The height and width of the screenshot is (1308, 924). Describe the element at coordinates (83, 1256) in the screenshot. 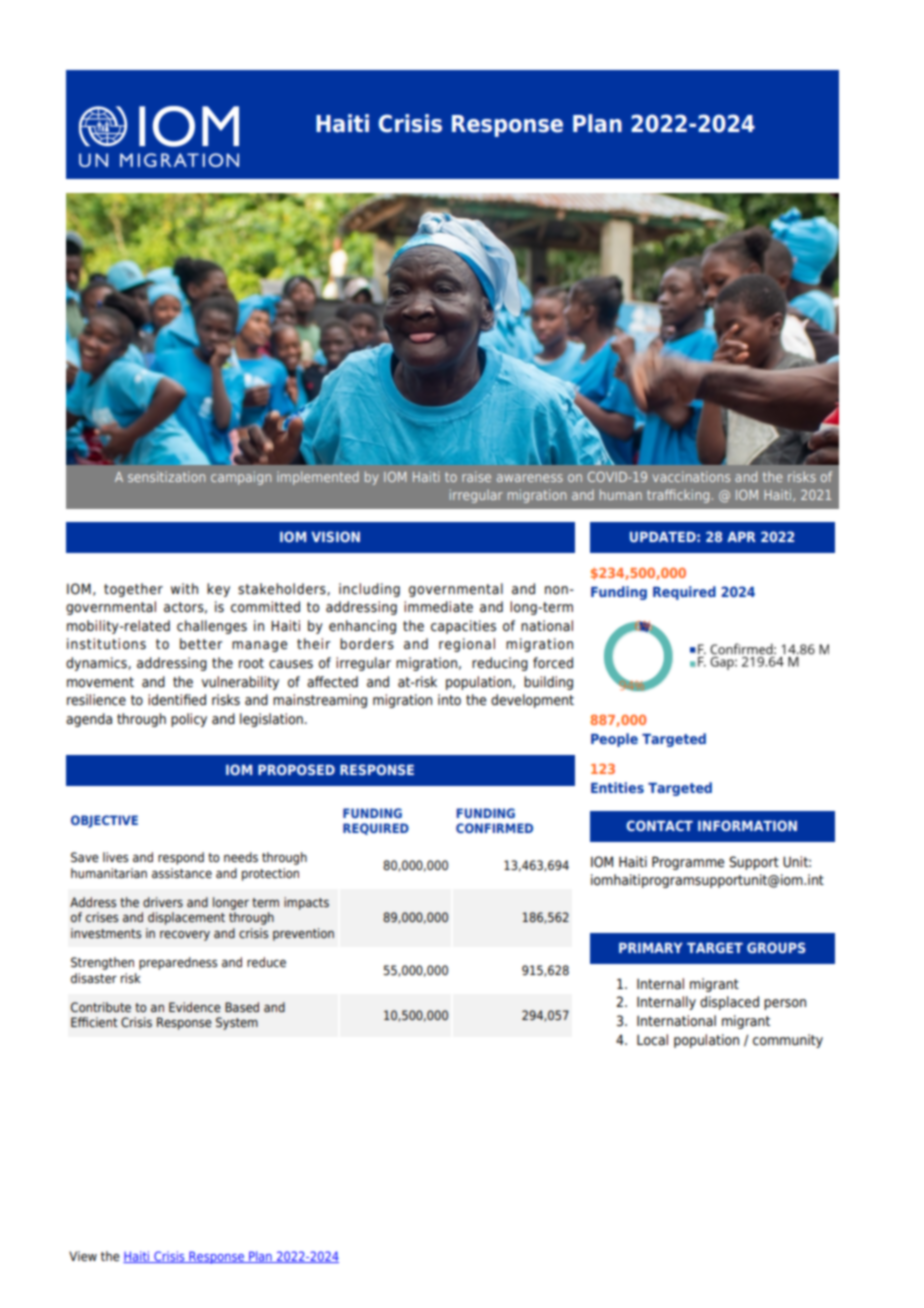

I see `View` at that location.
